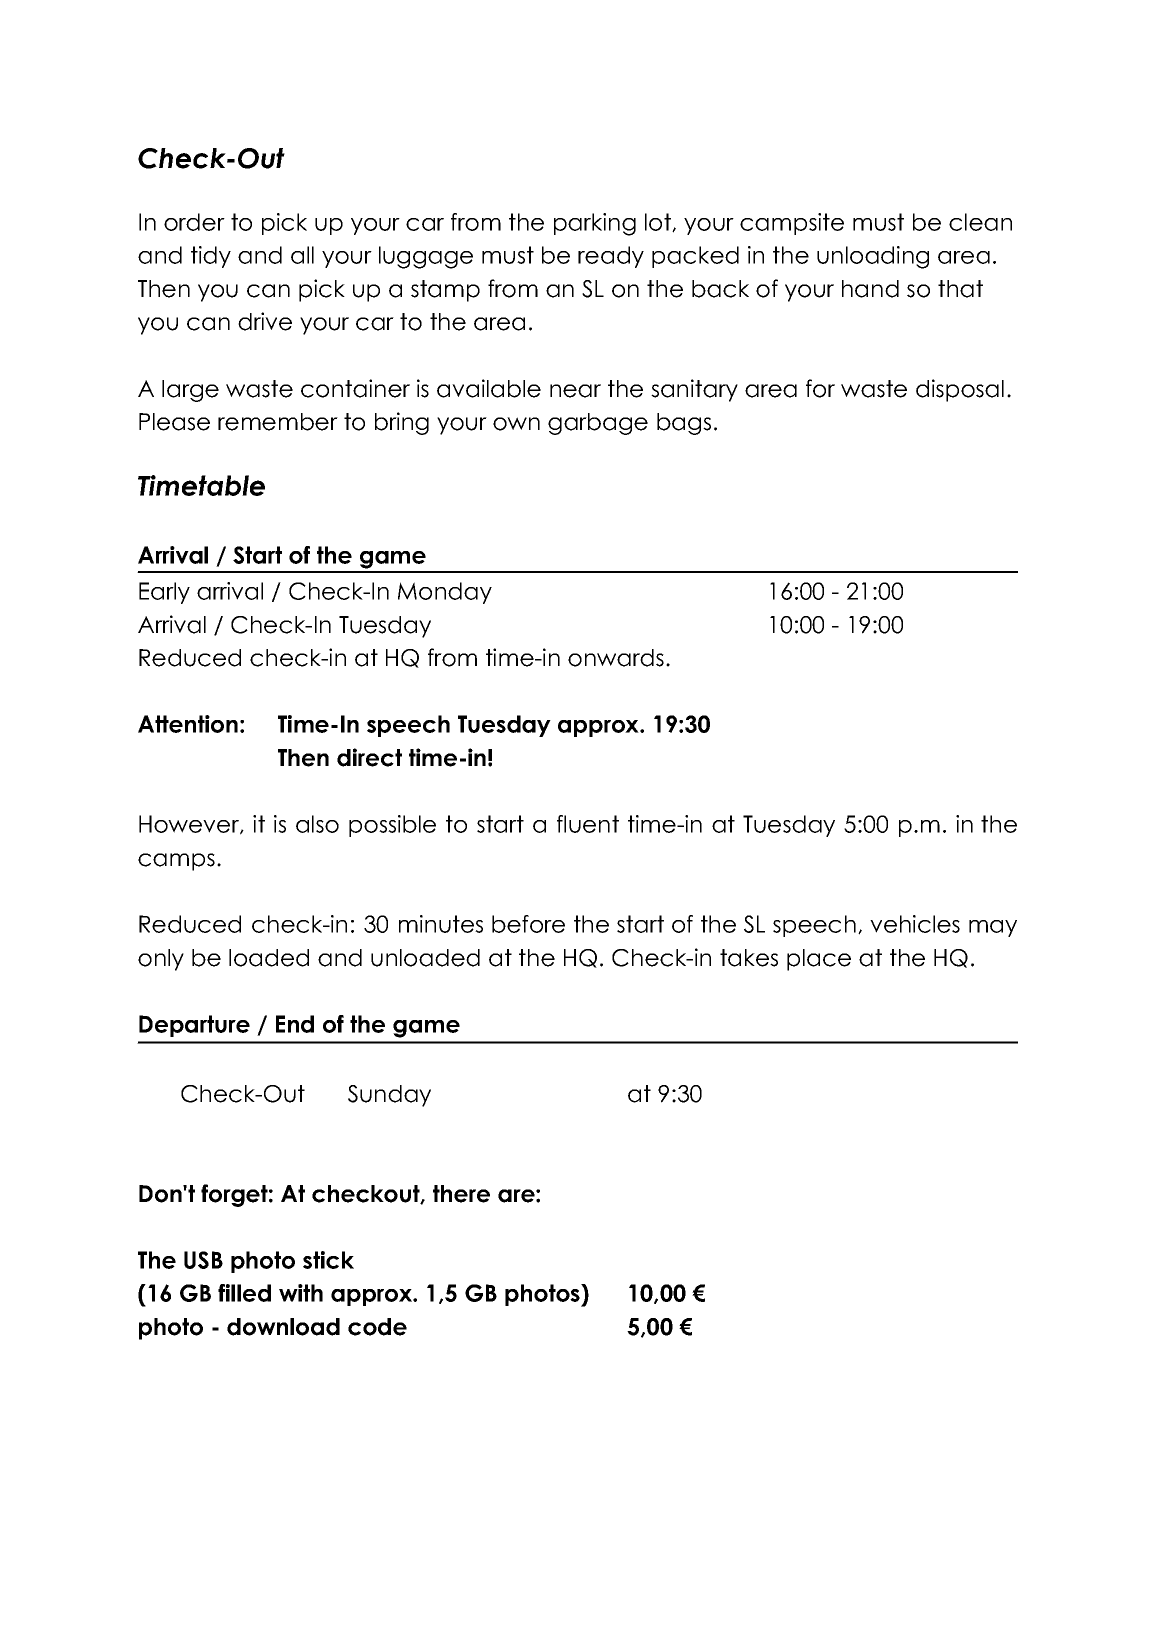  Describe the element at coordinates (819, 960) in the screenshot. I see `place` at that location.
